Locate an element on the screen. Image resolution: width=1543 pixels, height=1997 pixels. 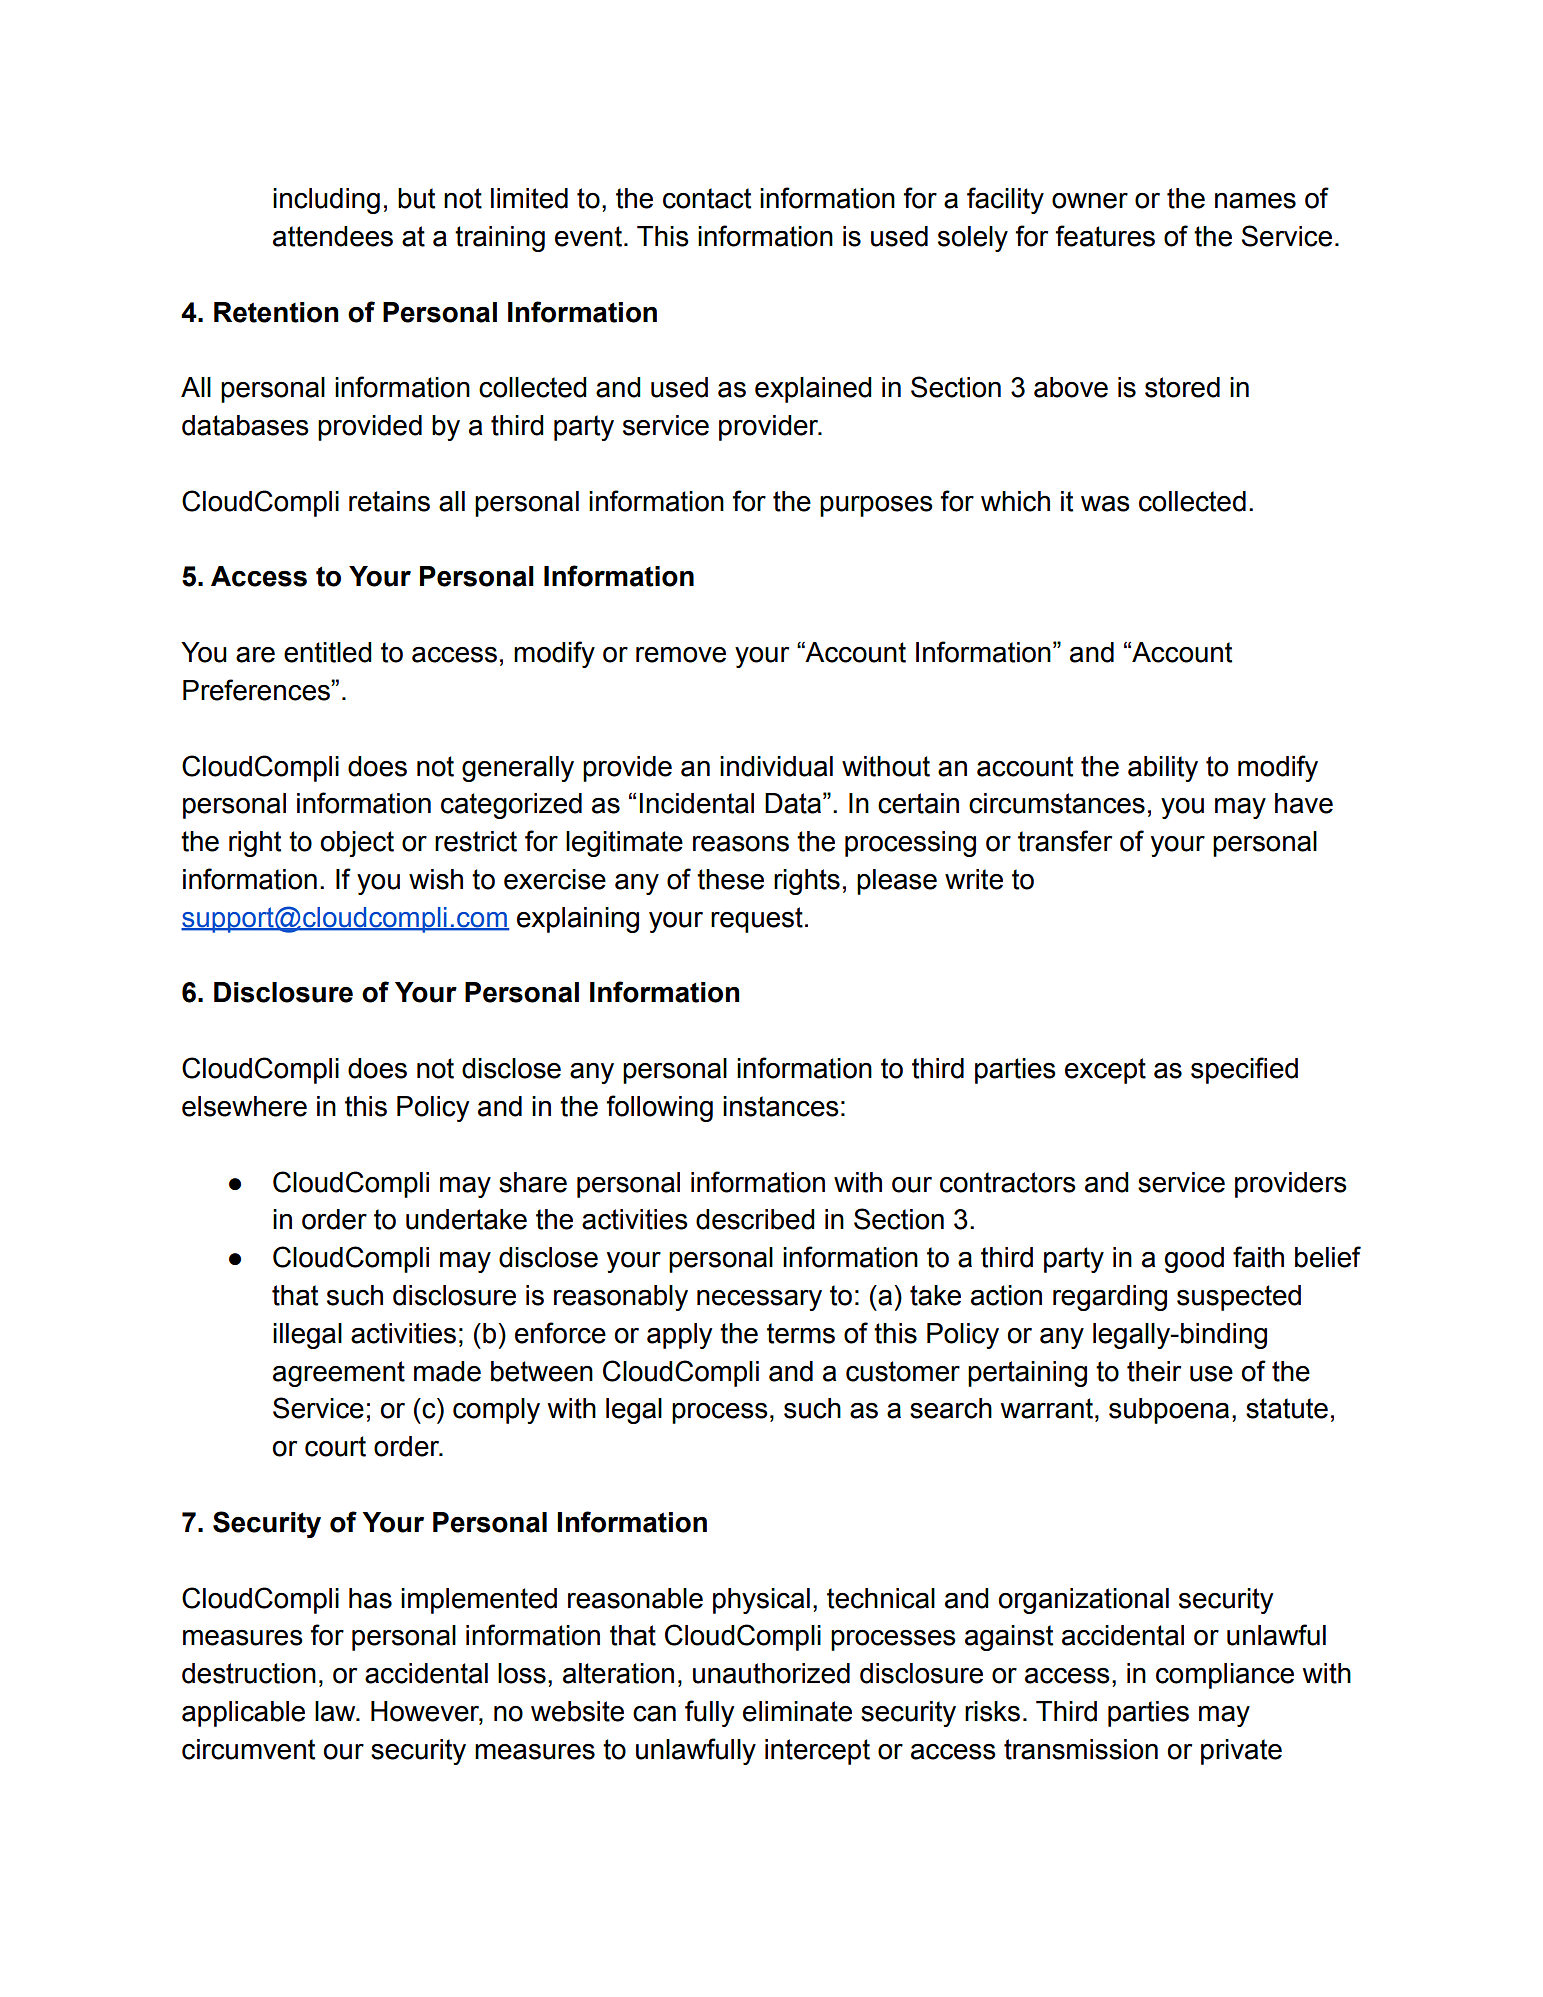
entitled is located at coordinates (328, 652).
